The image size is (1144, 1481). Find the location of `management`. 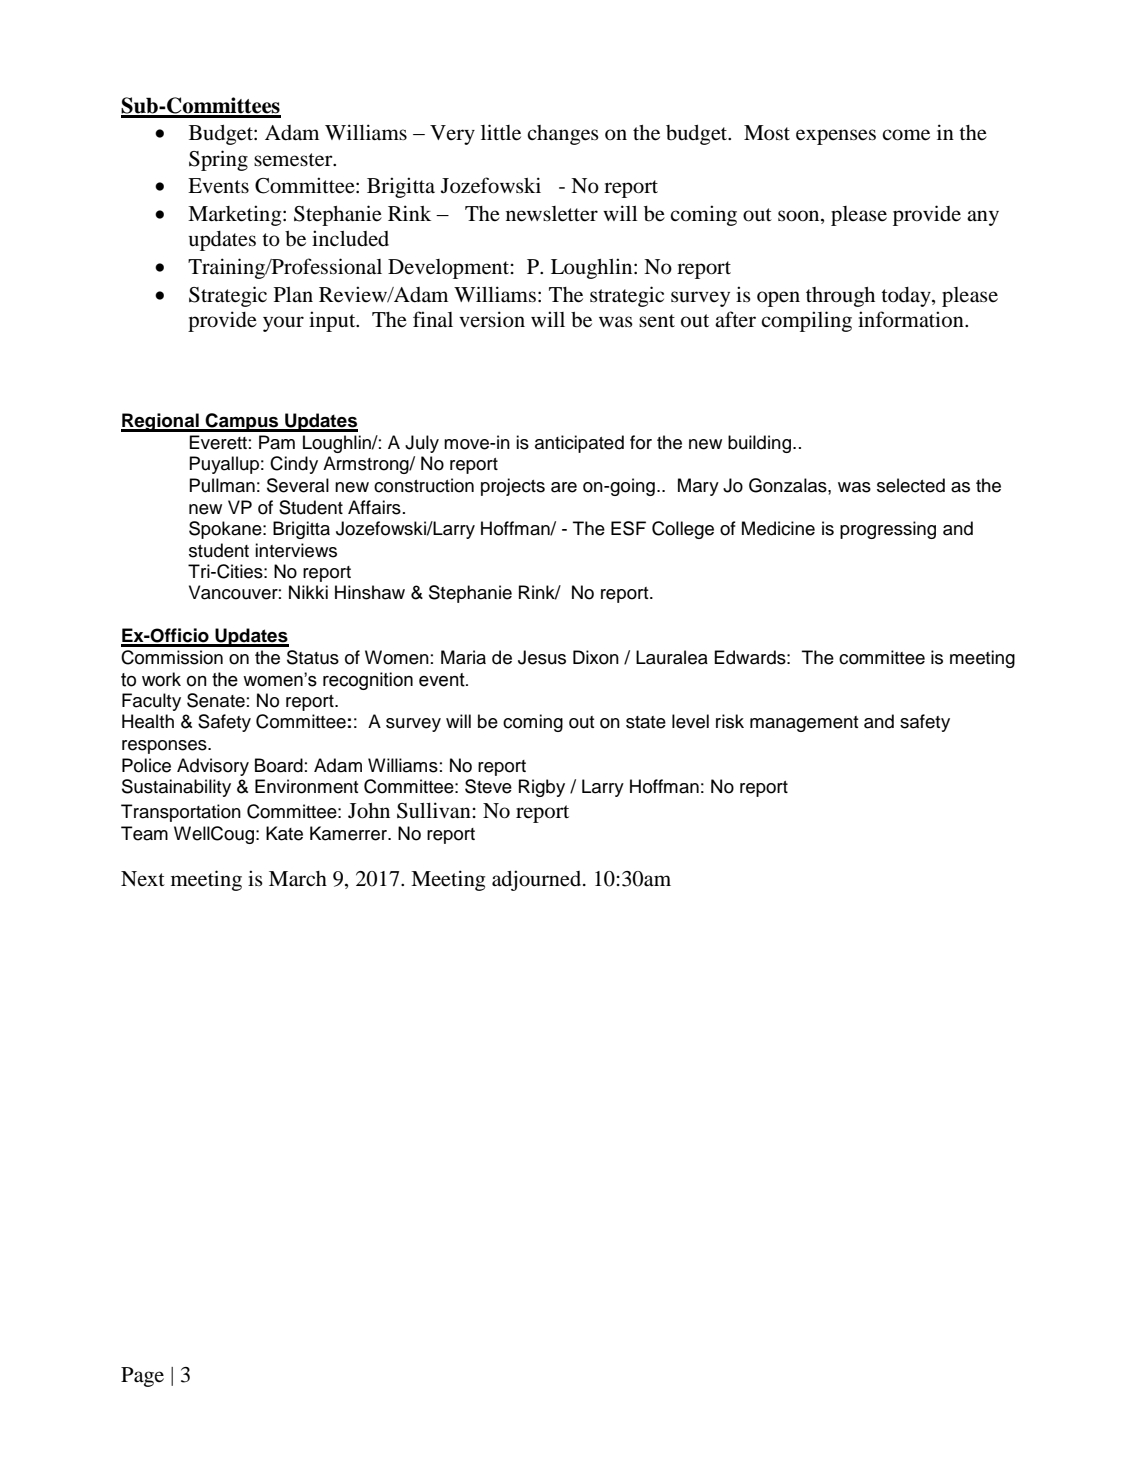

management is located at coordinates (804, 724).
